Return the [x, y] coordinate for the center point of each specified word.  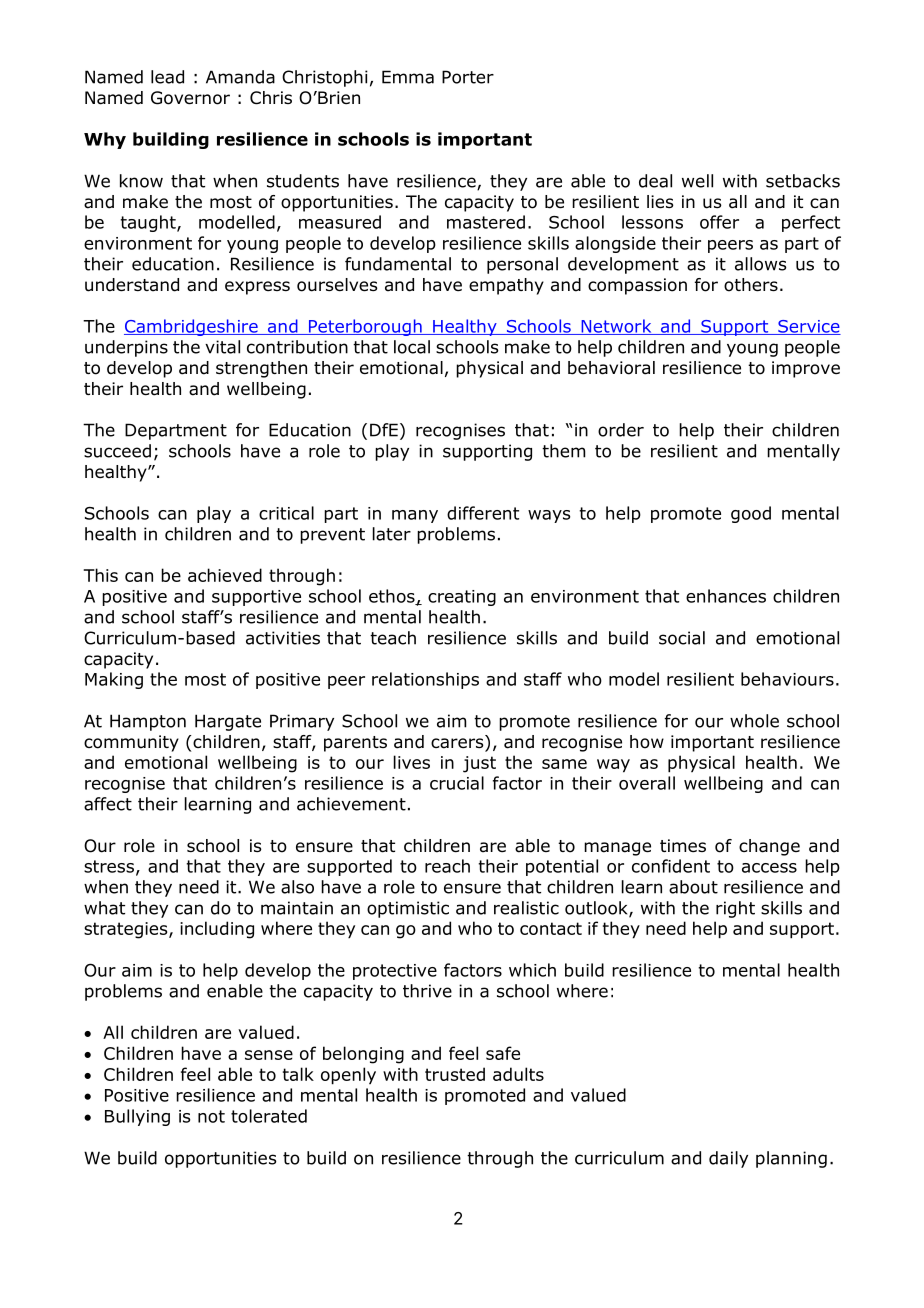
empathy [506, 286]
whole [754, 721]
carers [458, 744]
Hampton [148, 722]
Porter [468, 77]
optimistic [408, 909]
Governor [190, 98]
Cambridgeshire [192, 327]
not [211, 1116]
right [735, 909]
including [217, 930]
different [483, 513]
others [751, 285]
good [751, 514]
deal [655, 181]
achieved [225, 575]
